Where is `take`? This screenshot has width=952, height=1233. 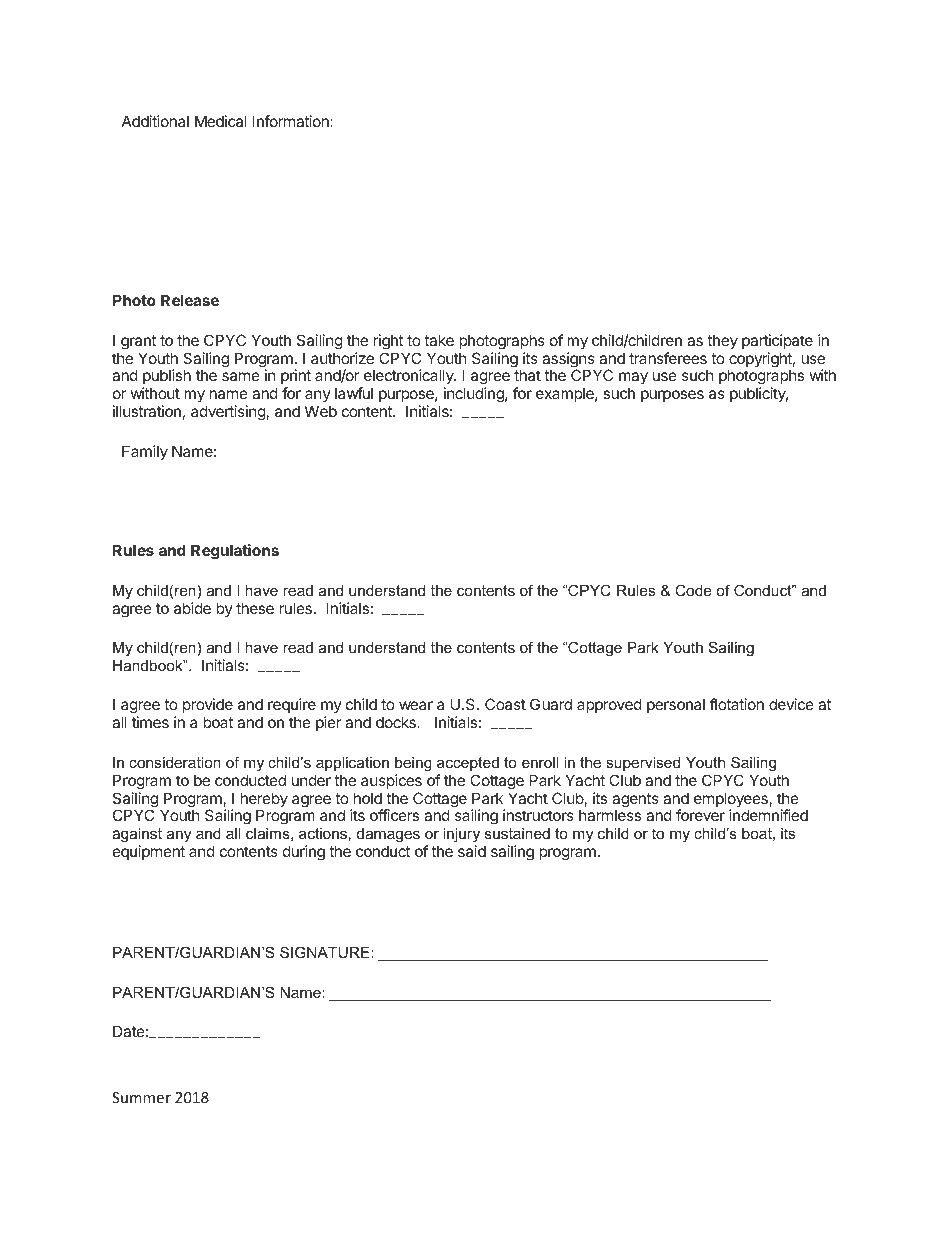 take is located at coordinates (439, 340).
